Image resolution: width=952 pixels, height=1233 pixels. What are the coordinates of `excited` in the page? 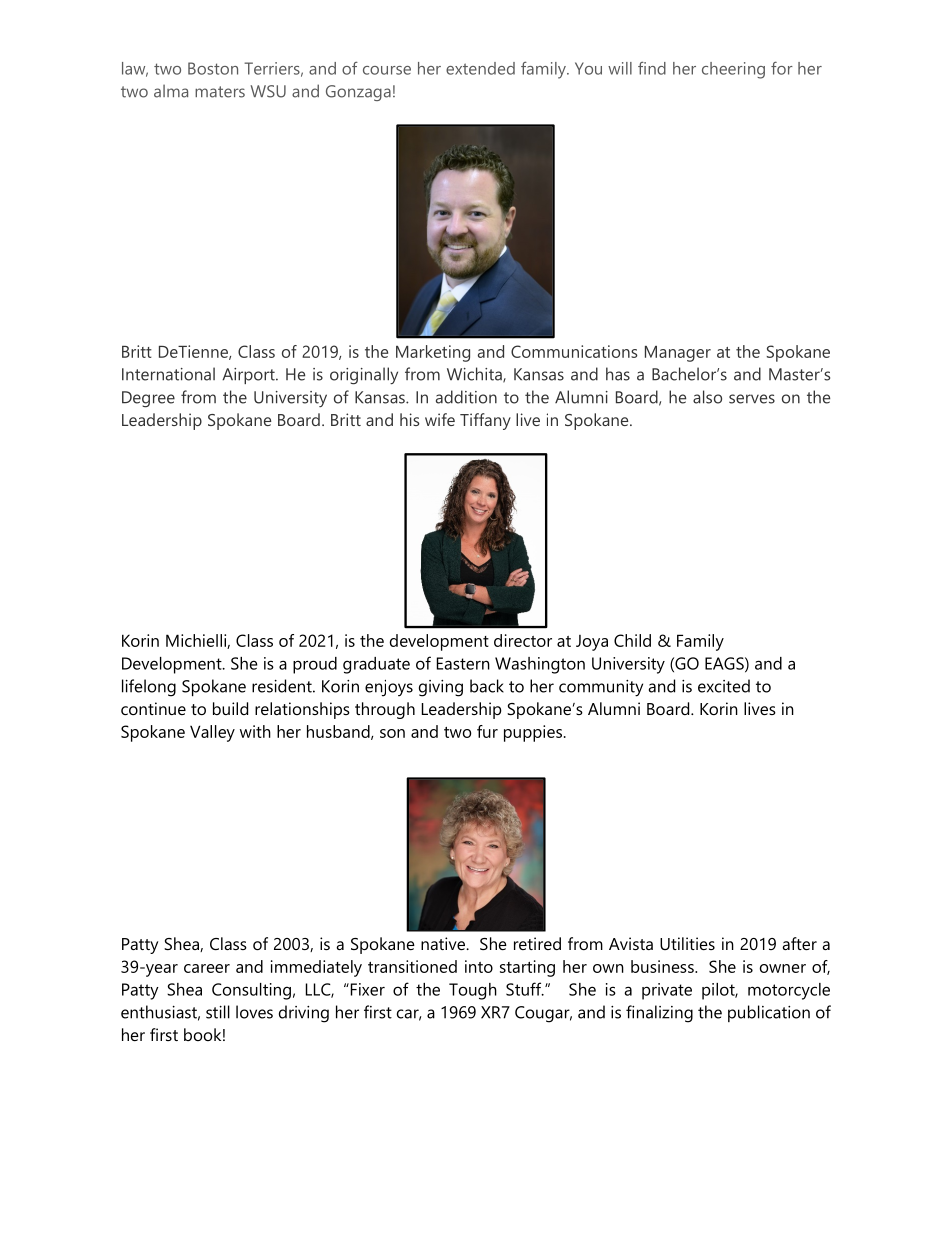 It's located at (724, 686).
